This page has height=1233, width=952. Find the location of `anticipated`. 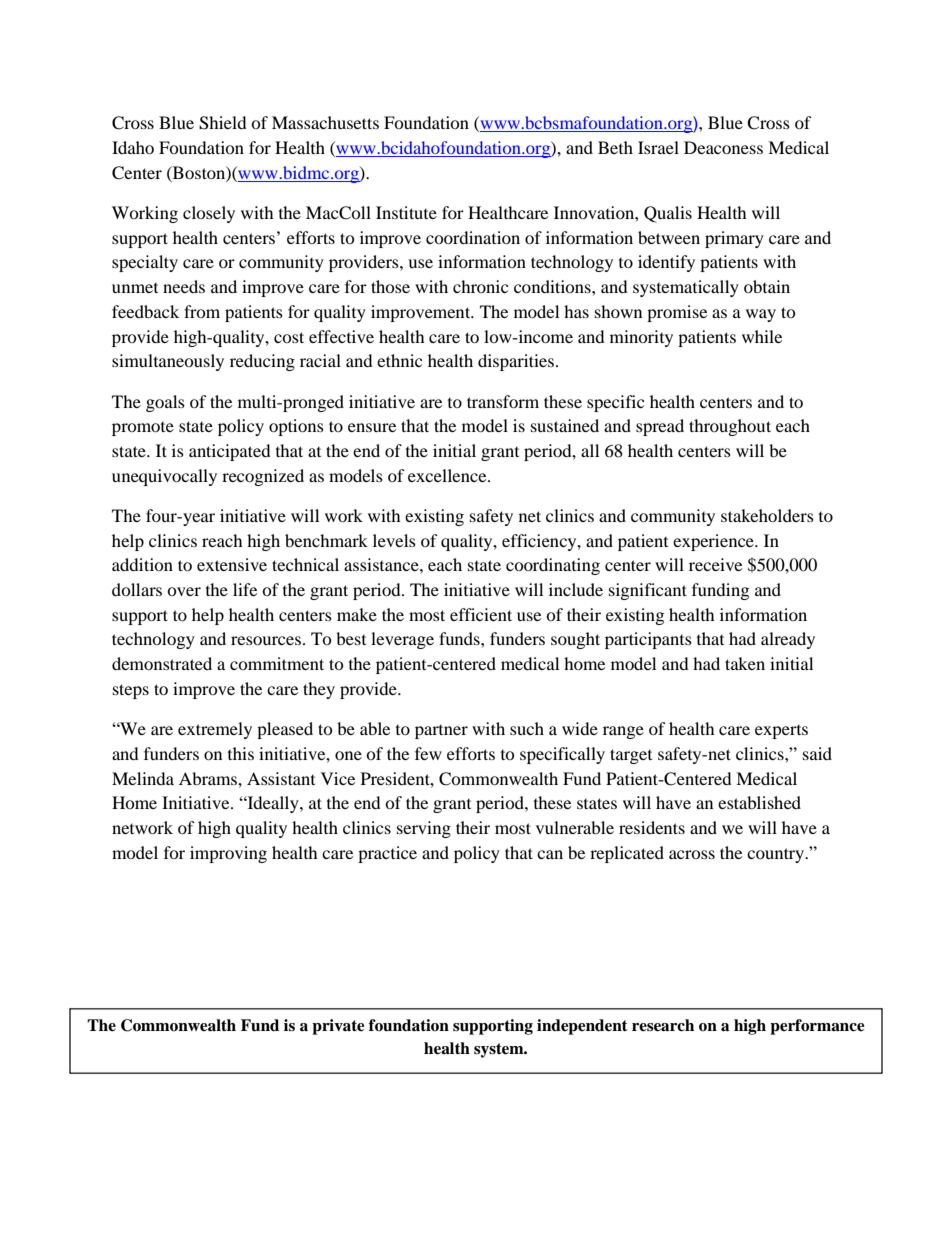

anticipated is located at coordinates (230, 452).
